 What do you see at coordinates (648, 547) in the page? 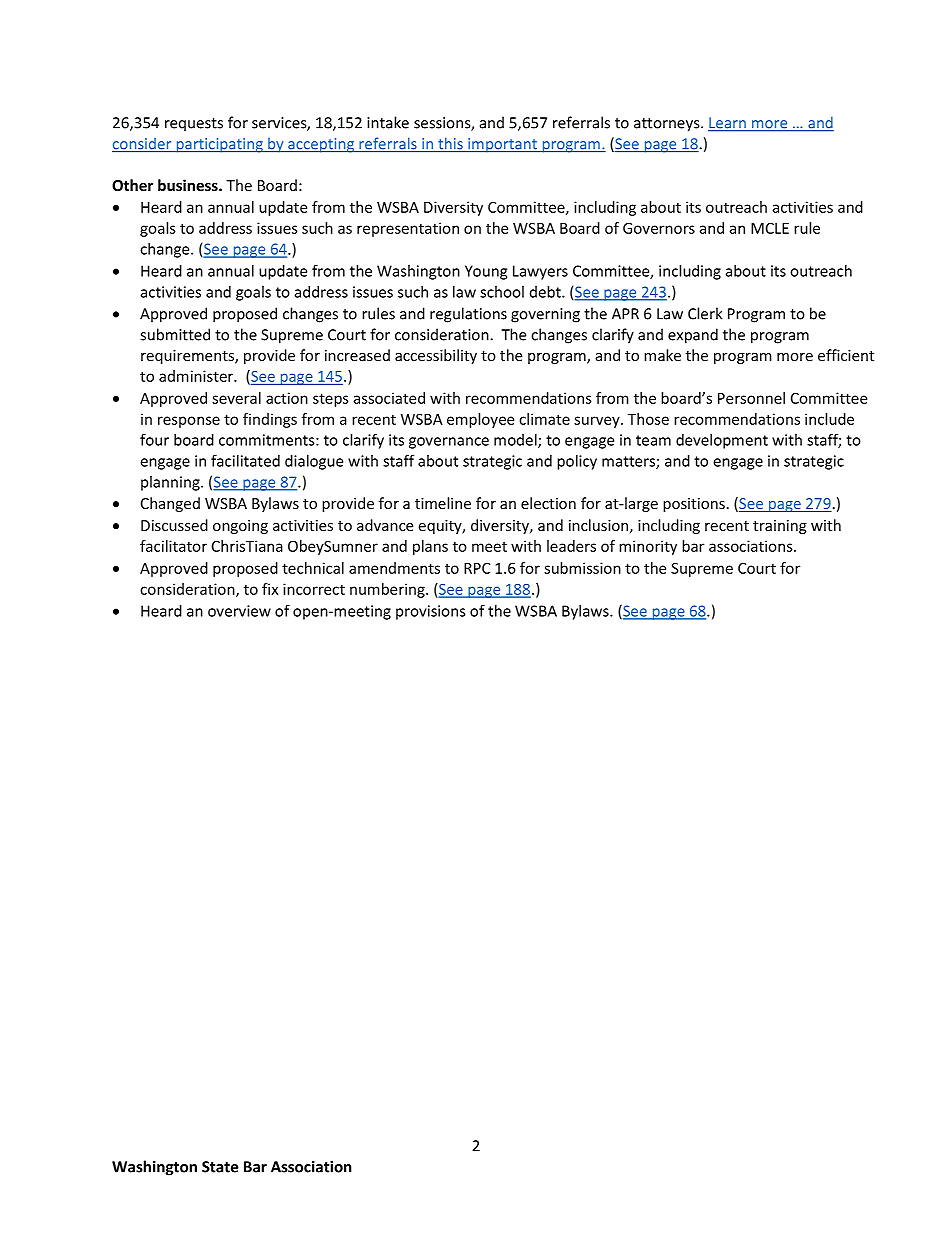
I see `minority` at bounding box center [648, 547].
